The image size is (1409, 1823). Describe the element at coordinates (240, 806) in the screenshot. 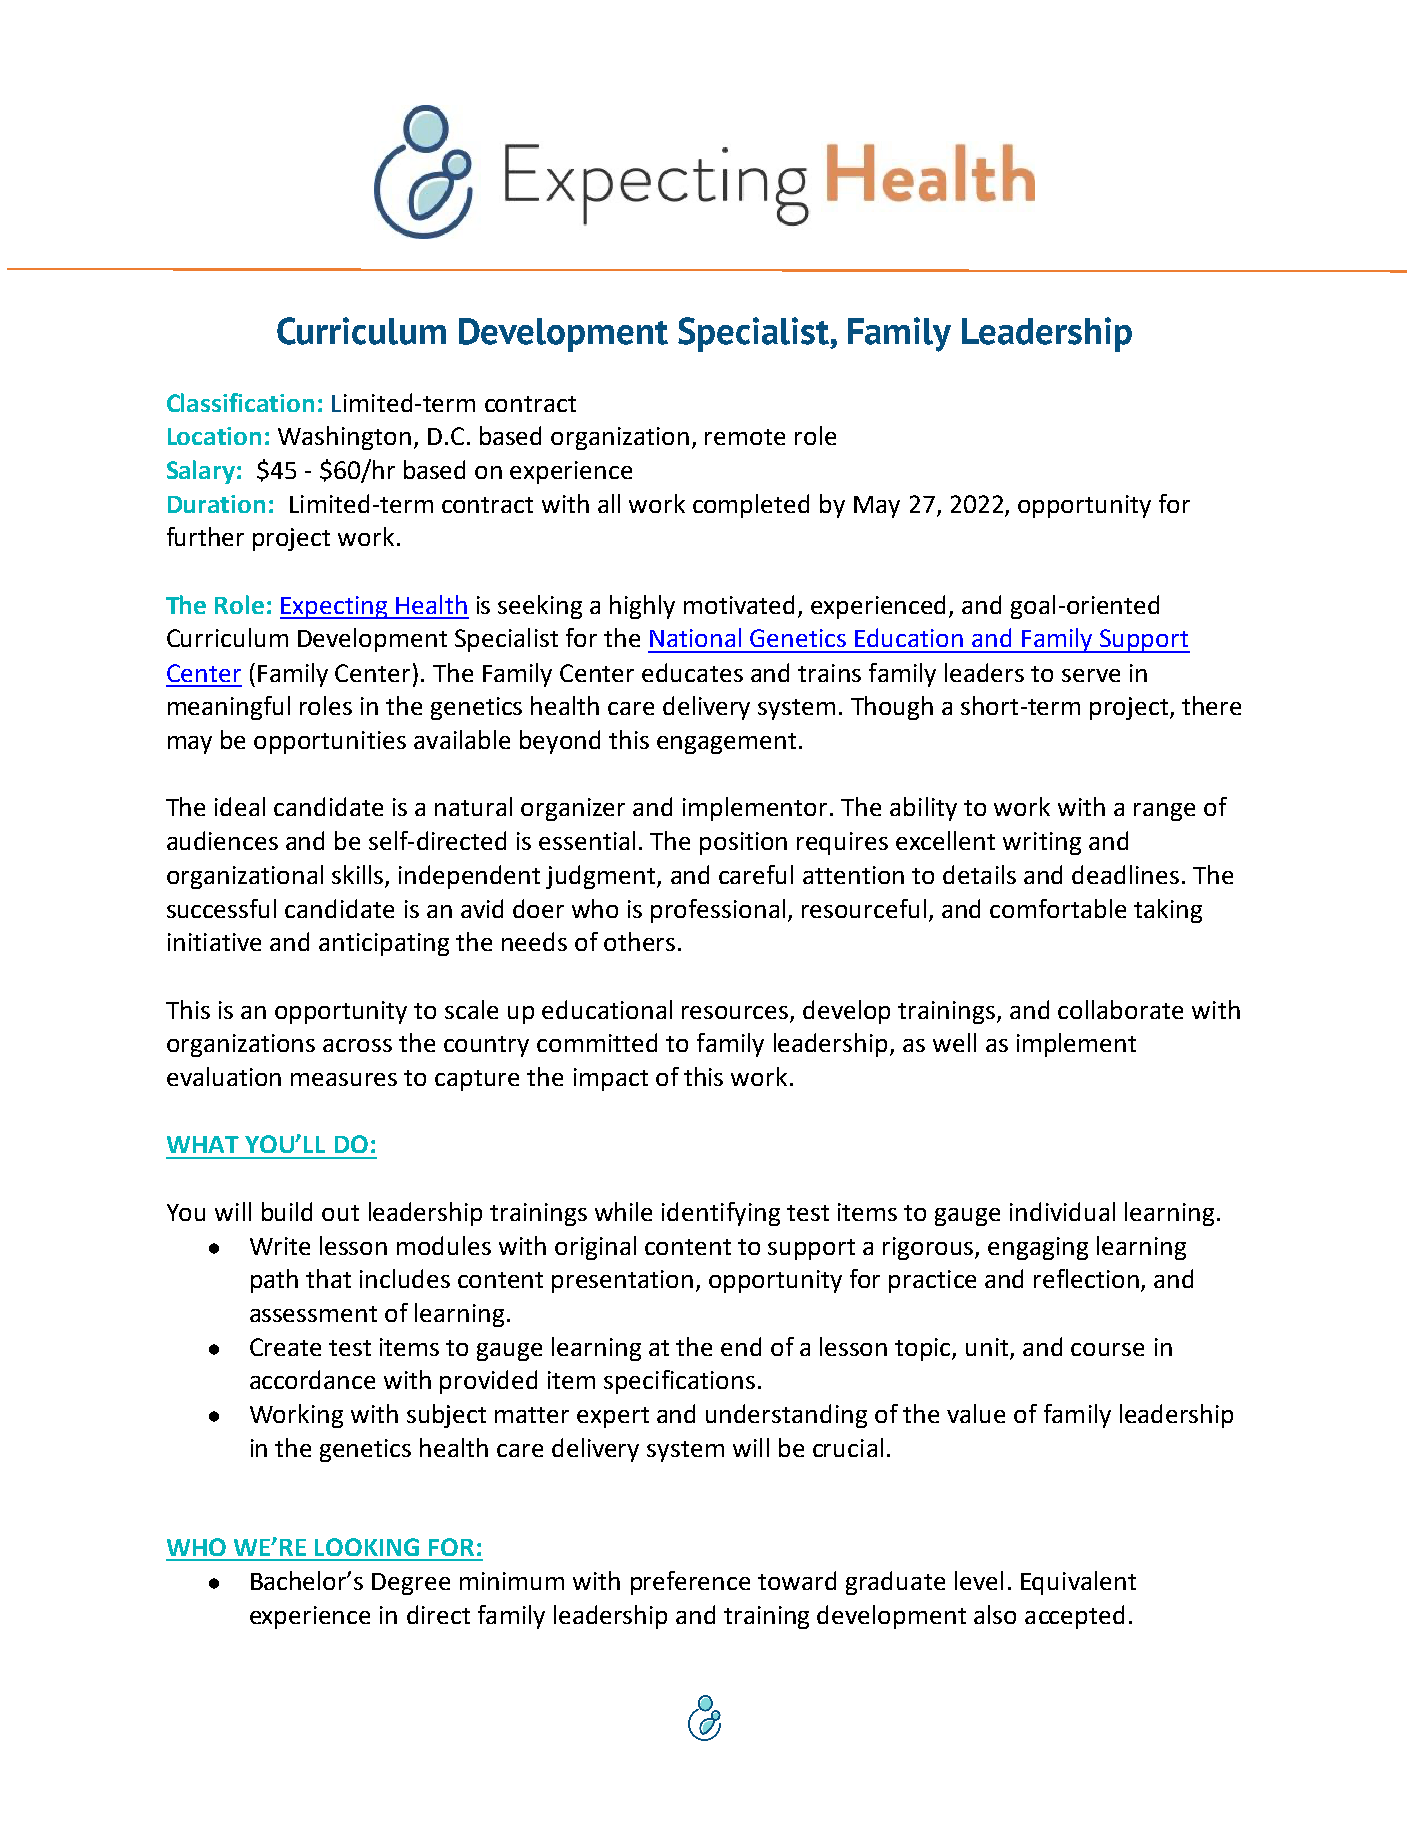

I see `ideal` at that location.
